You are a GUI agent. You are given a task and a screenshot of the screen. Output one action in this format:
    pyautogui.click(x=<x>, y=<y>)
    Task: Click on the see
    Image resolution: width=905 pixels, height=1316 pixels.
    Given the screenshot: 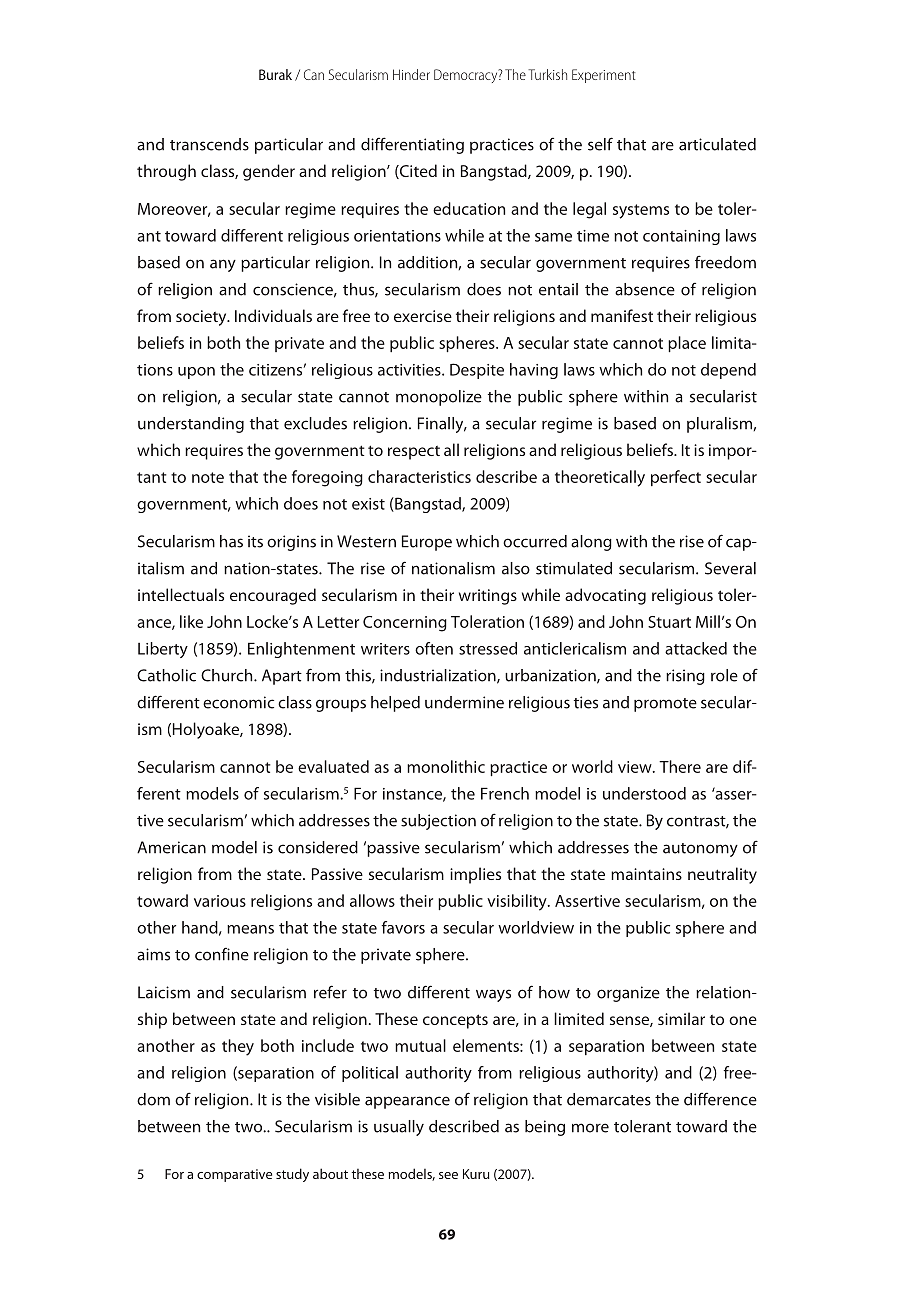 What is the action you would take?
    pyautogui.click(x=448, y=1175)
